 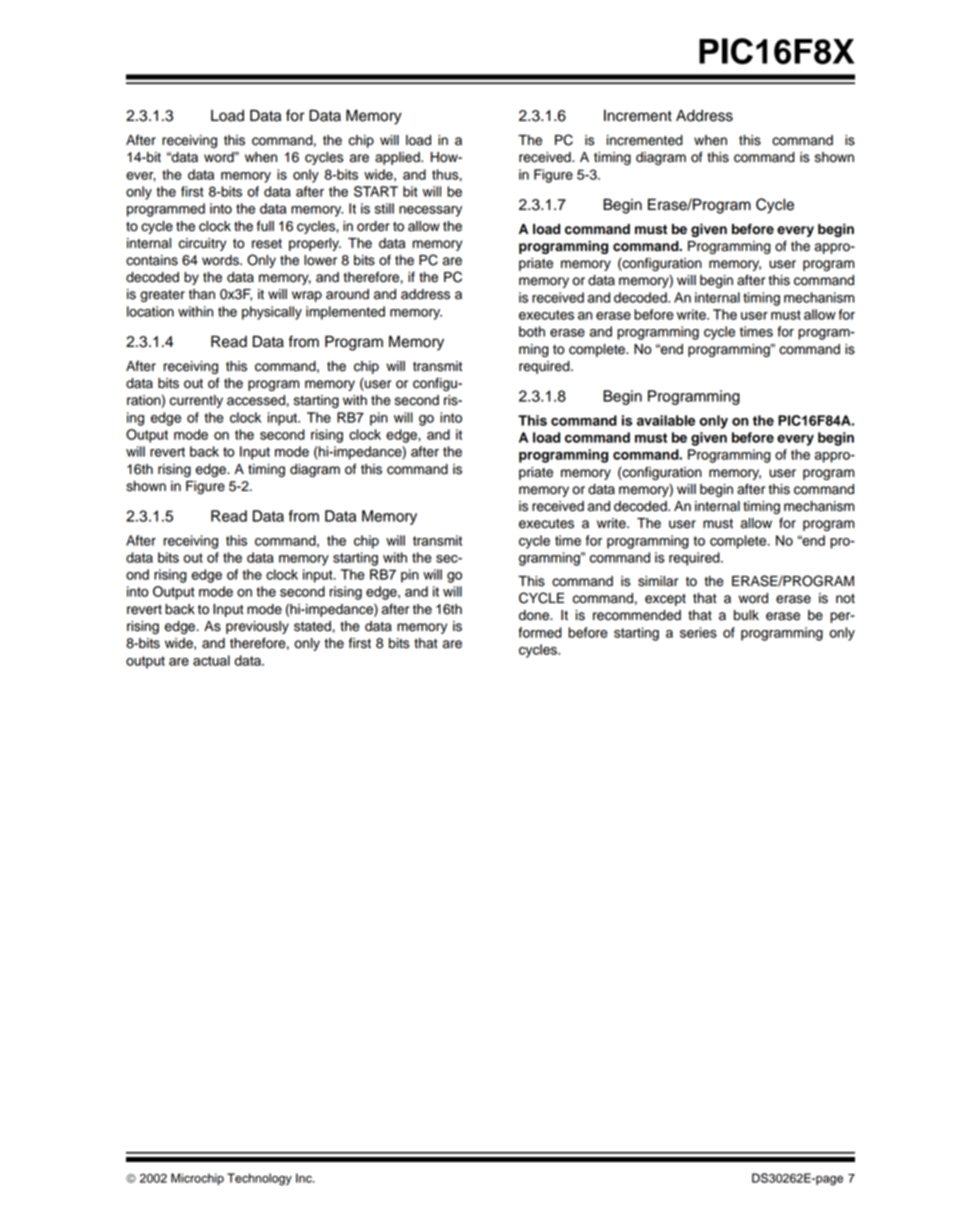 What do you see at coordinates (535, 615) in the document?
I see `done` at bounding box center [535, 615].
